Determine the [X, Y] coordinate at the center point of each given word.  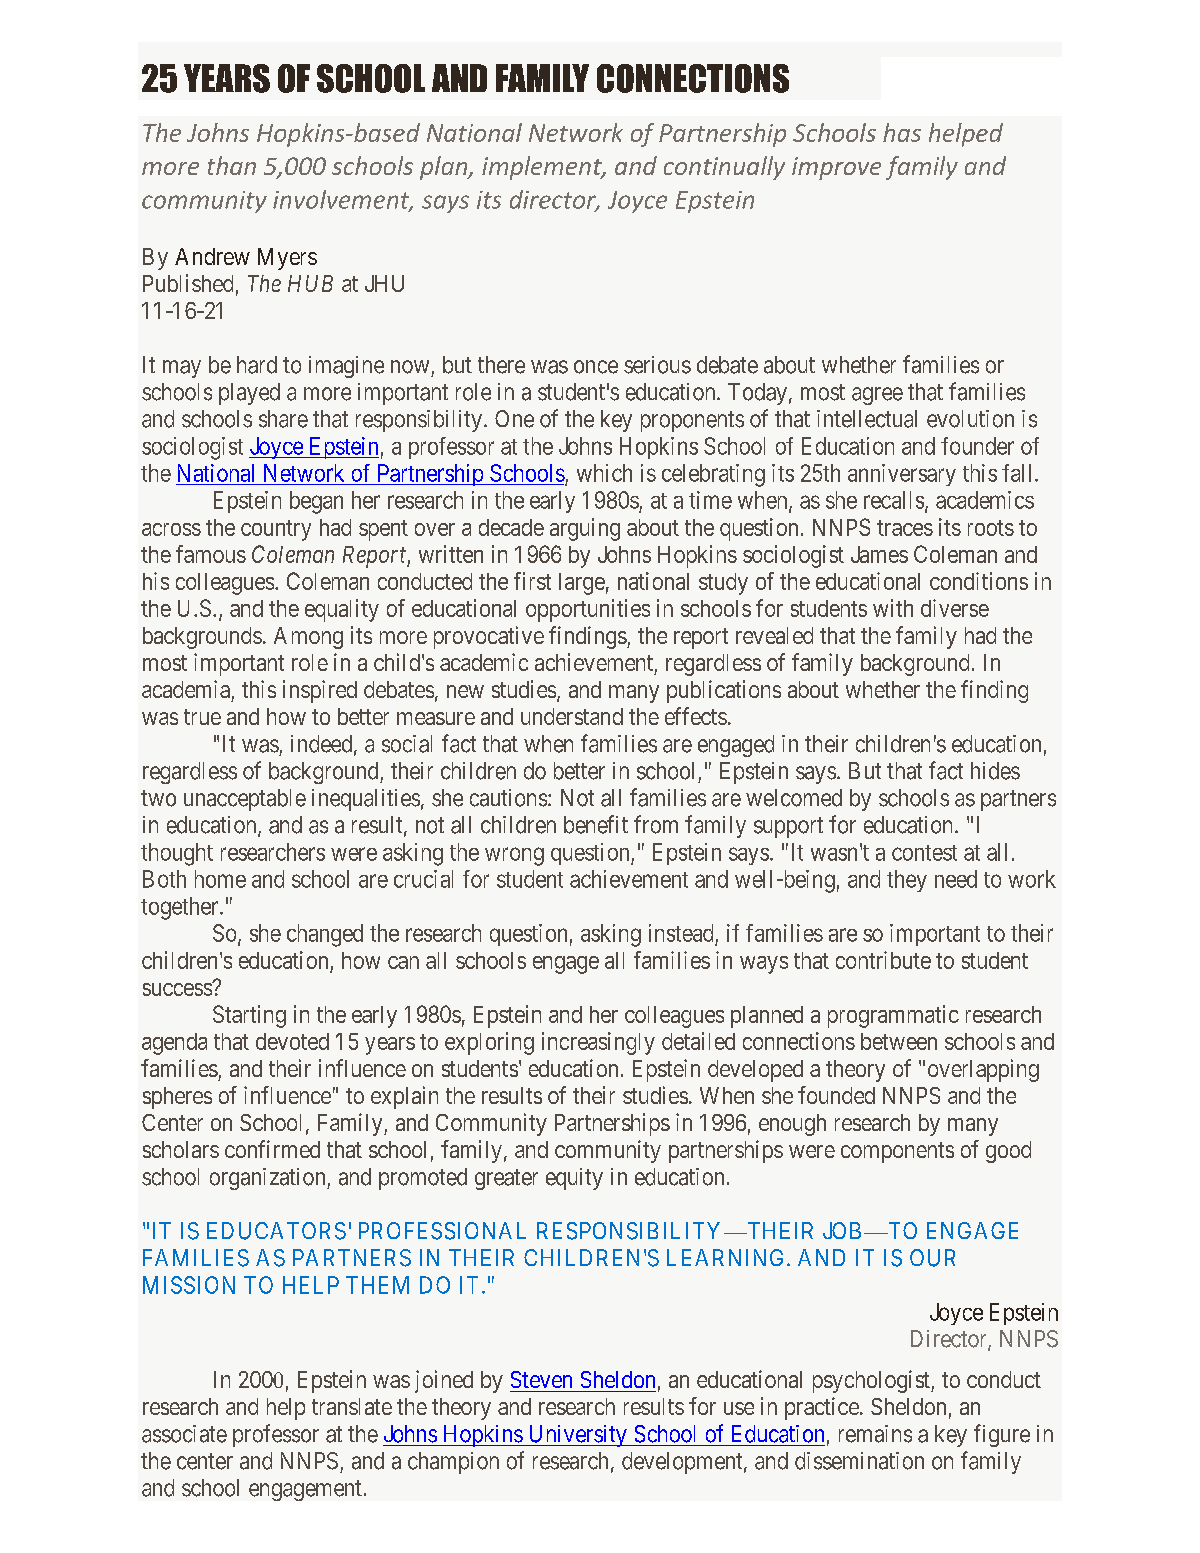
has [902, 132]
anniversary [902, 475]
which [604, 473]
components [897, 1152]
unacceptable [245, 800]
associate [184, 1434]
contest [924, 853]
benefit [596, 824]
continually [724, 168]
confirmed [272, 1149]
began [316, 502]
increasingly [598, 1043]
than [232, 165]
